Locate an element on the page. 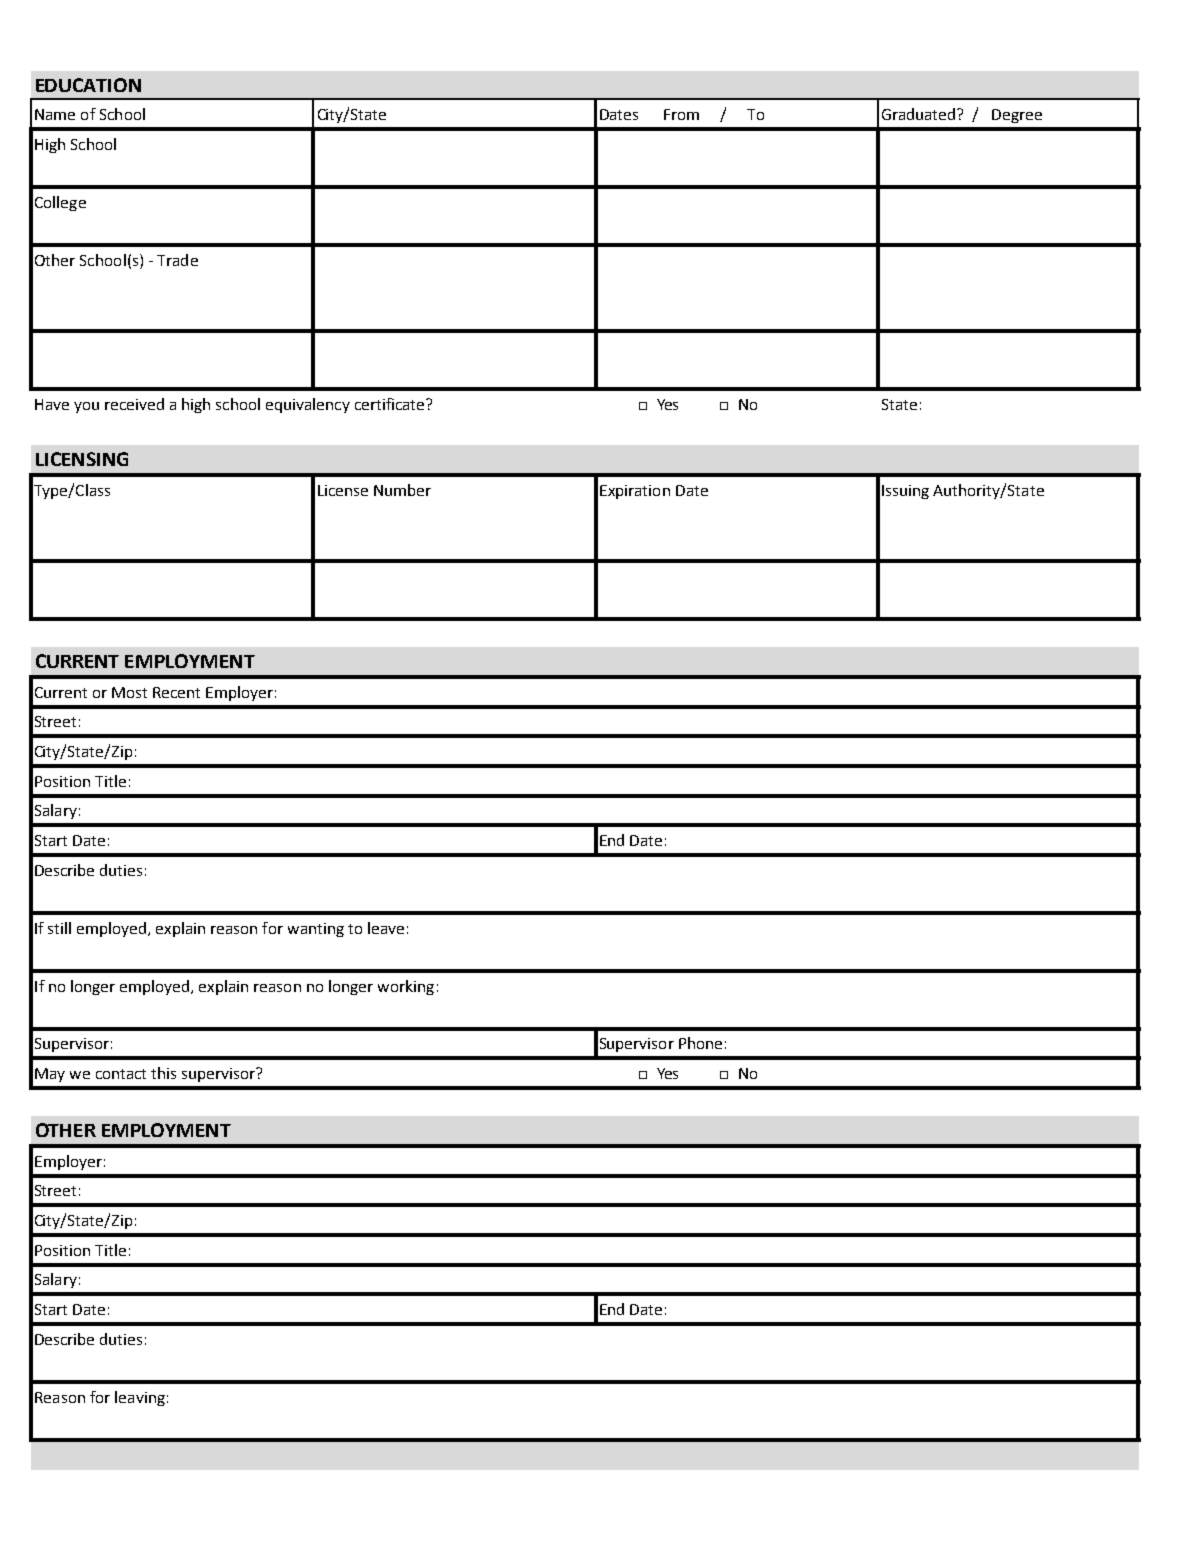  leave is located at coordinates (386, 928).
